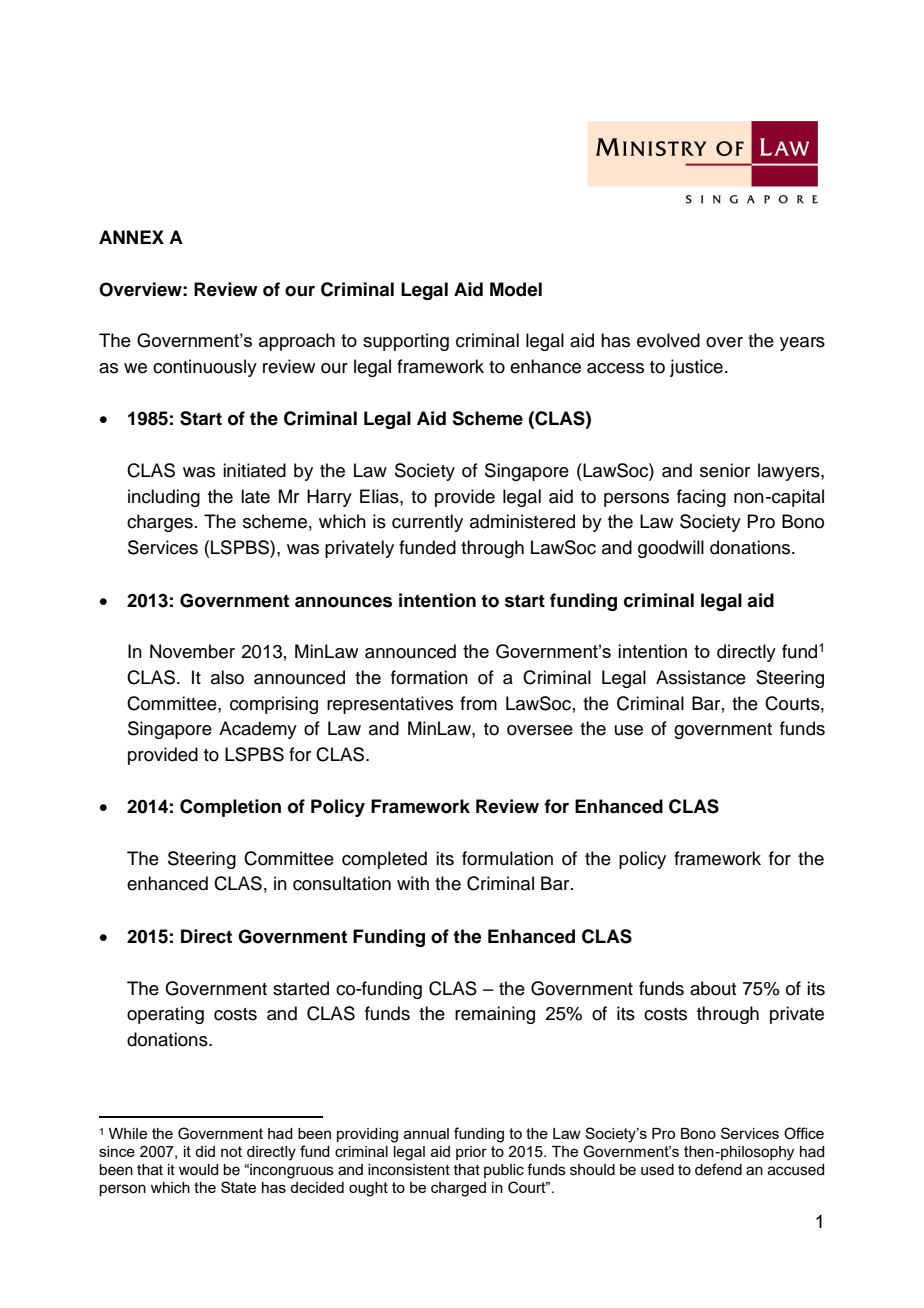  What do you see at coordinates (507, 858) in the image?
I see `formulation` at bounding box center [507, 858].
